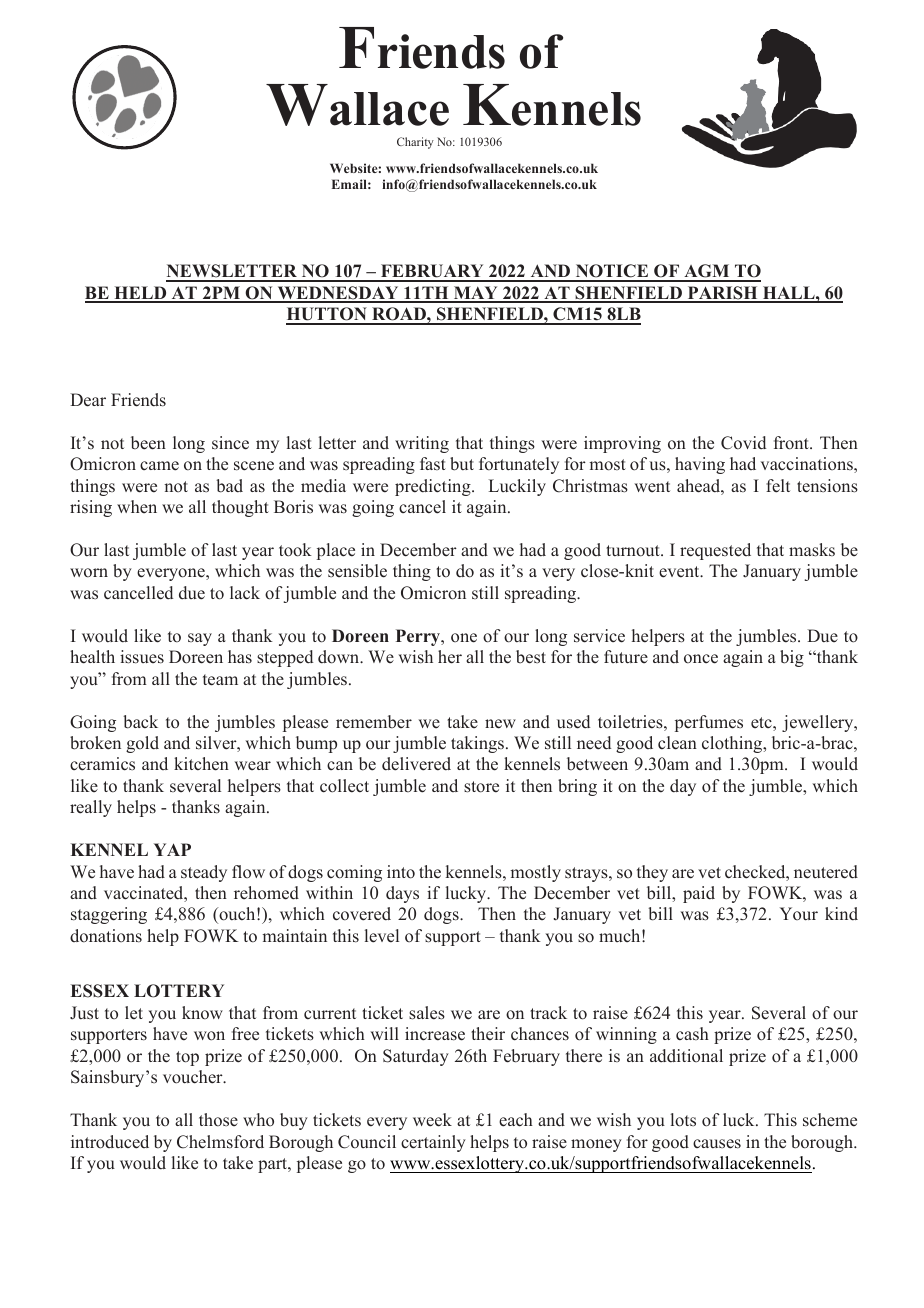 Image resolution: width=924 pixels, height=1308 pixels. What do you see at coordinates (415, 143) in the document?
I see `Charity` at bounding box center [415, 143].
